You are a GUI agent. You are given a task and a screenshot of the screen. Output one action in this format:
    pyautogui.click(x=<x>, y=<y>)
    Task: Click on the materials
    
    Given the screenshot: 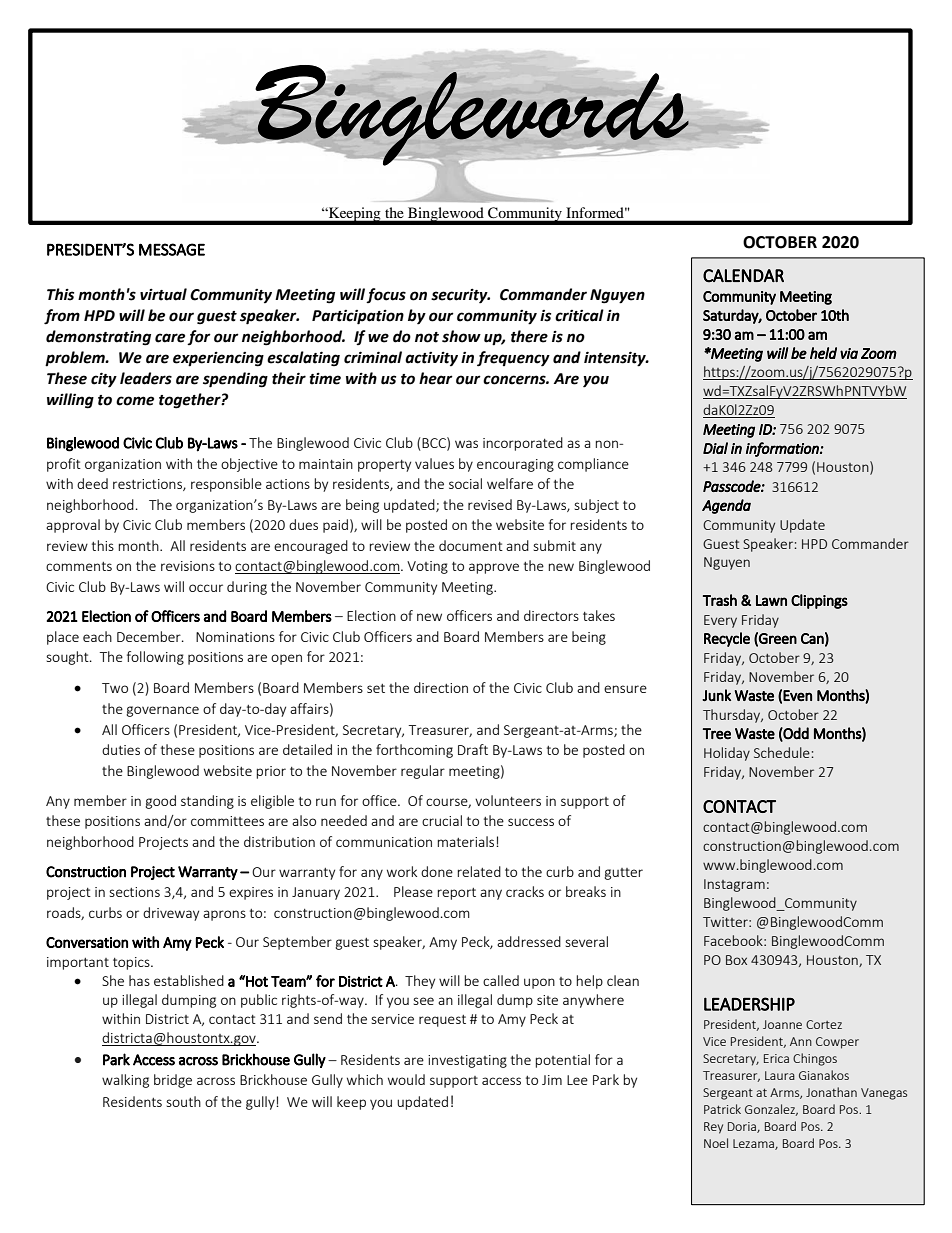 What is the action you would take?
    pyautogui.click(x=467, y=841)
